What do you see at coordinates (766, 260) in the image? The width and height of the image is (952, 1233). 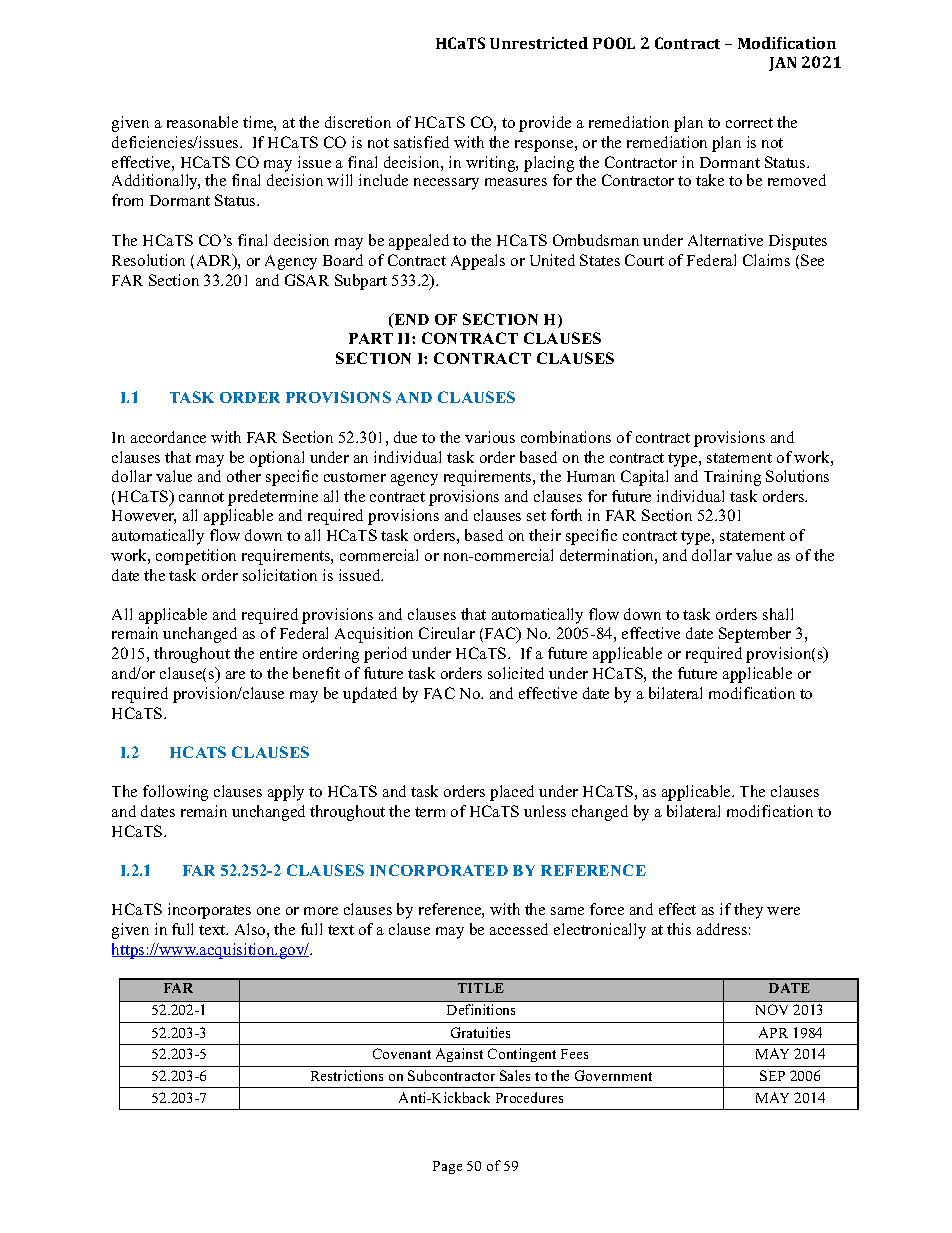 I see `Claims` at bounding box center [766, 260].
